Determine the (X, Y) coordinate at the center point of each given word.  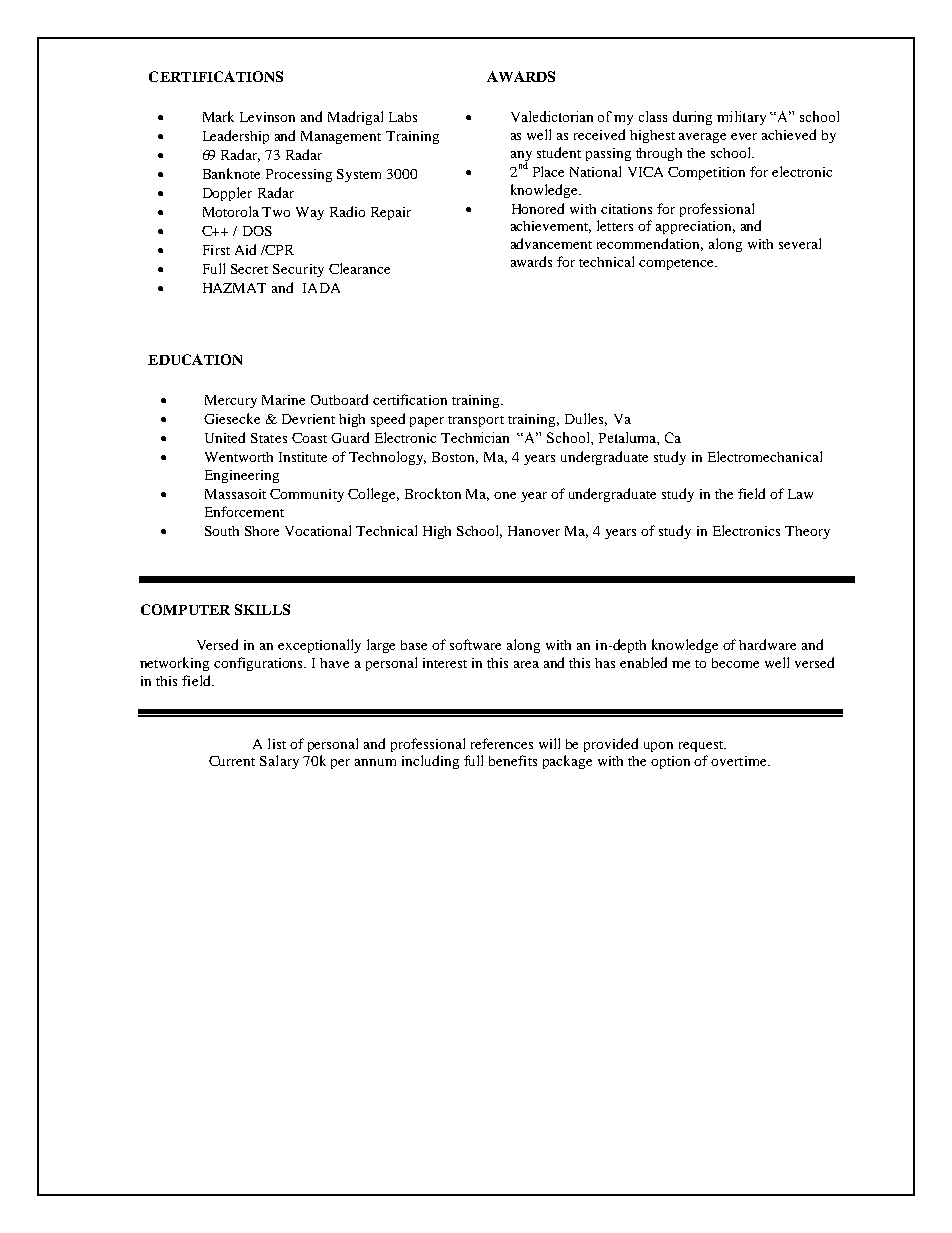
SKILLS (262, 609)
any (521, 157)
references (502, 743)
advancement (551, 243)
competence (677, 264)
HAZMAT (234, 288)
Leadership (236, 137)
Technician (475, 437)
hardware (767, 644)
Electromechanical (765, 456)
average (702, 138)
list (277, 743)
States (269, 438)
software (475, 644)
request (702, 746)
